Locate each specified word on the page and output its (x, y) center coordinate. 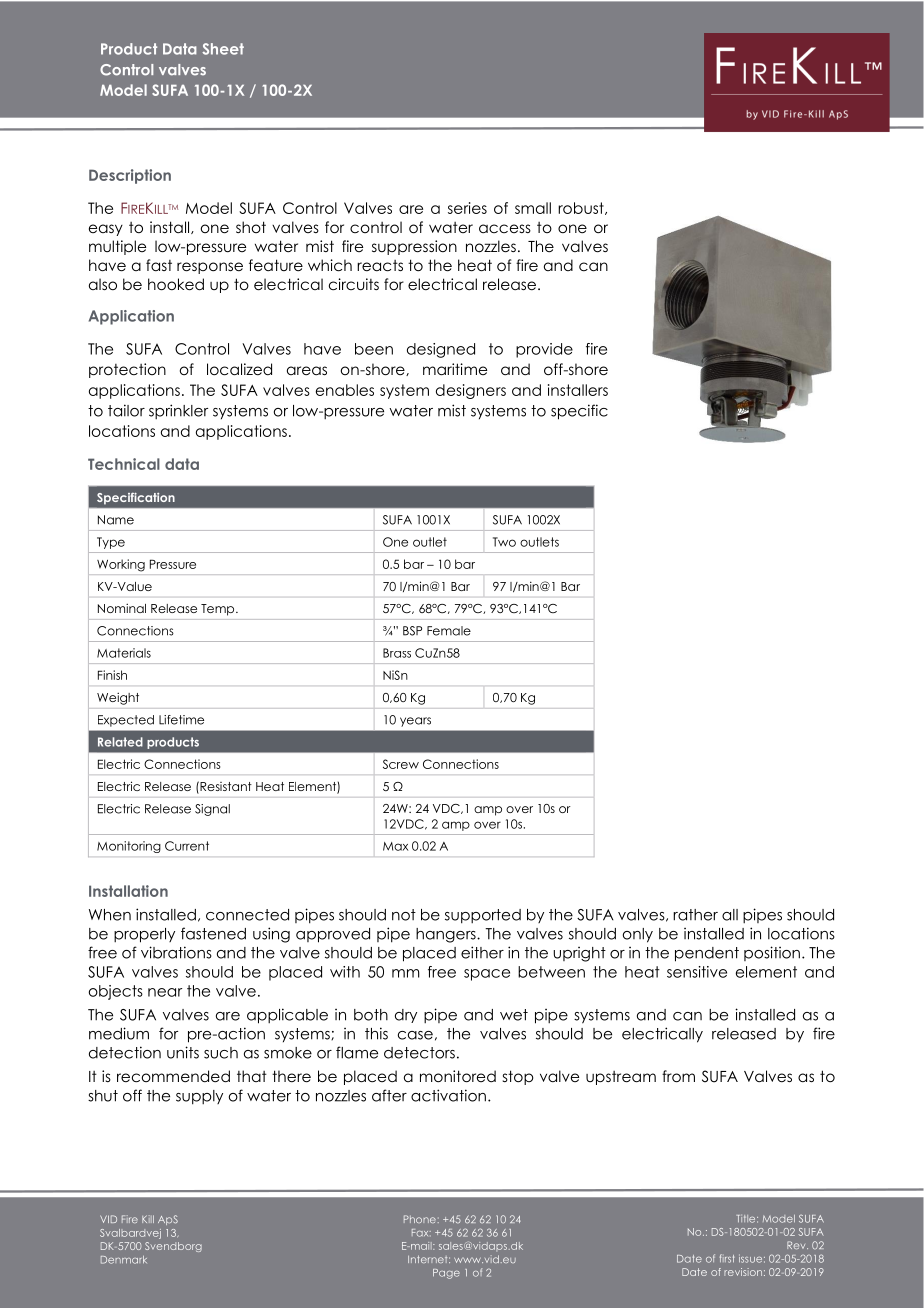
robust (582, 208)
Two (504, 542)
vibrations (176, 952)
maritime (455, 369)
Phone (420, 1219)
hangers (447, 935)
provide (544, 350)
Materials (124, 653)
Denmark (124, 1260)
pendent (707, 954)
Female (449, 631)
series (467, 208)
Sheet (223, 49)
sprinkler (178, 411)
